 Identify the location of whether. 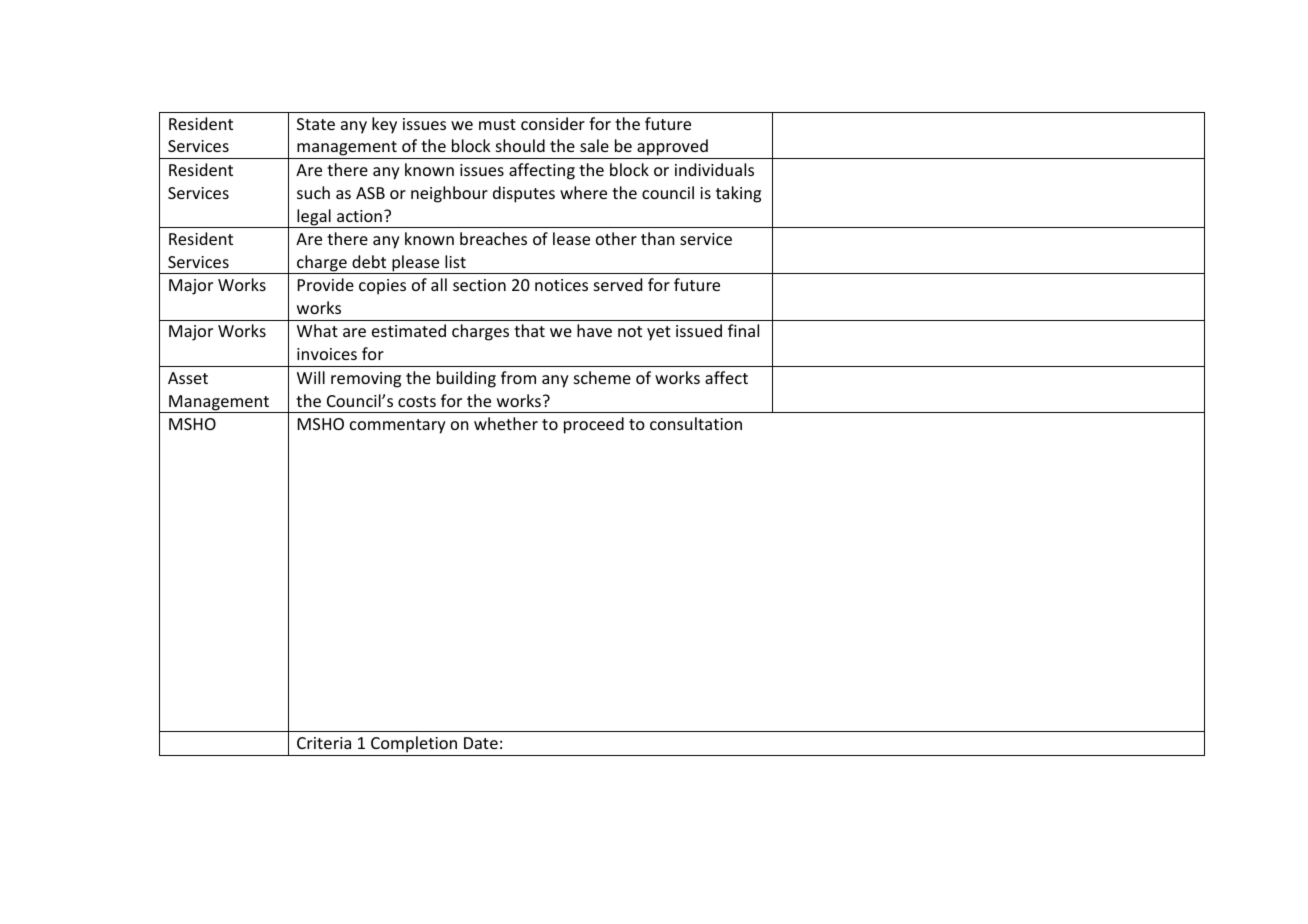
(506, 423).
